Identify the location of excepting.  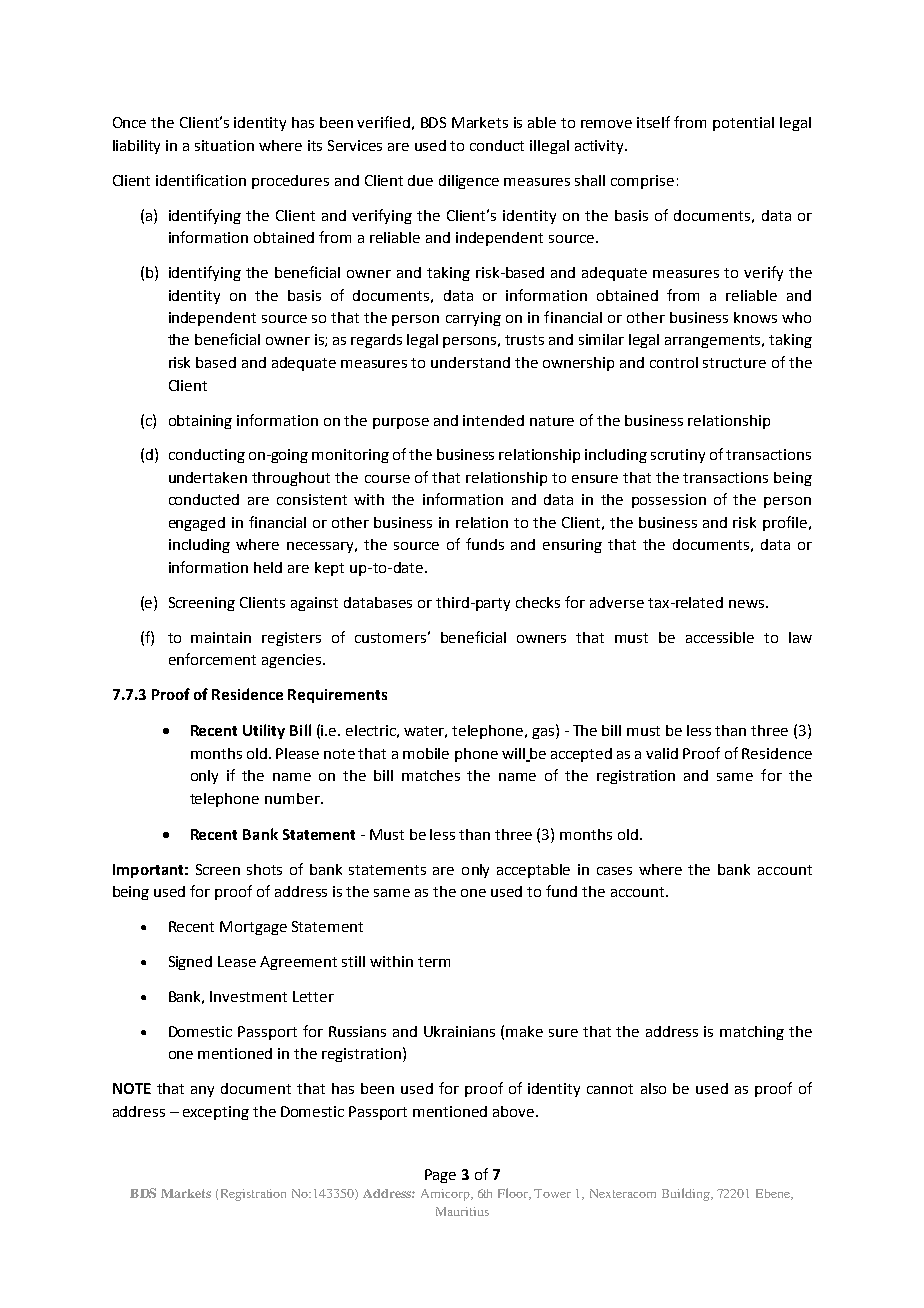
(216, 1113).
